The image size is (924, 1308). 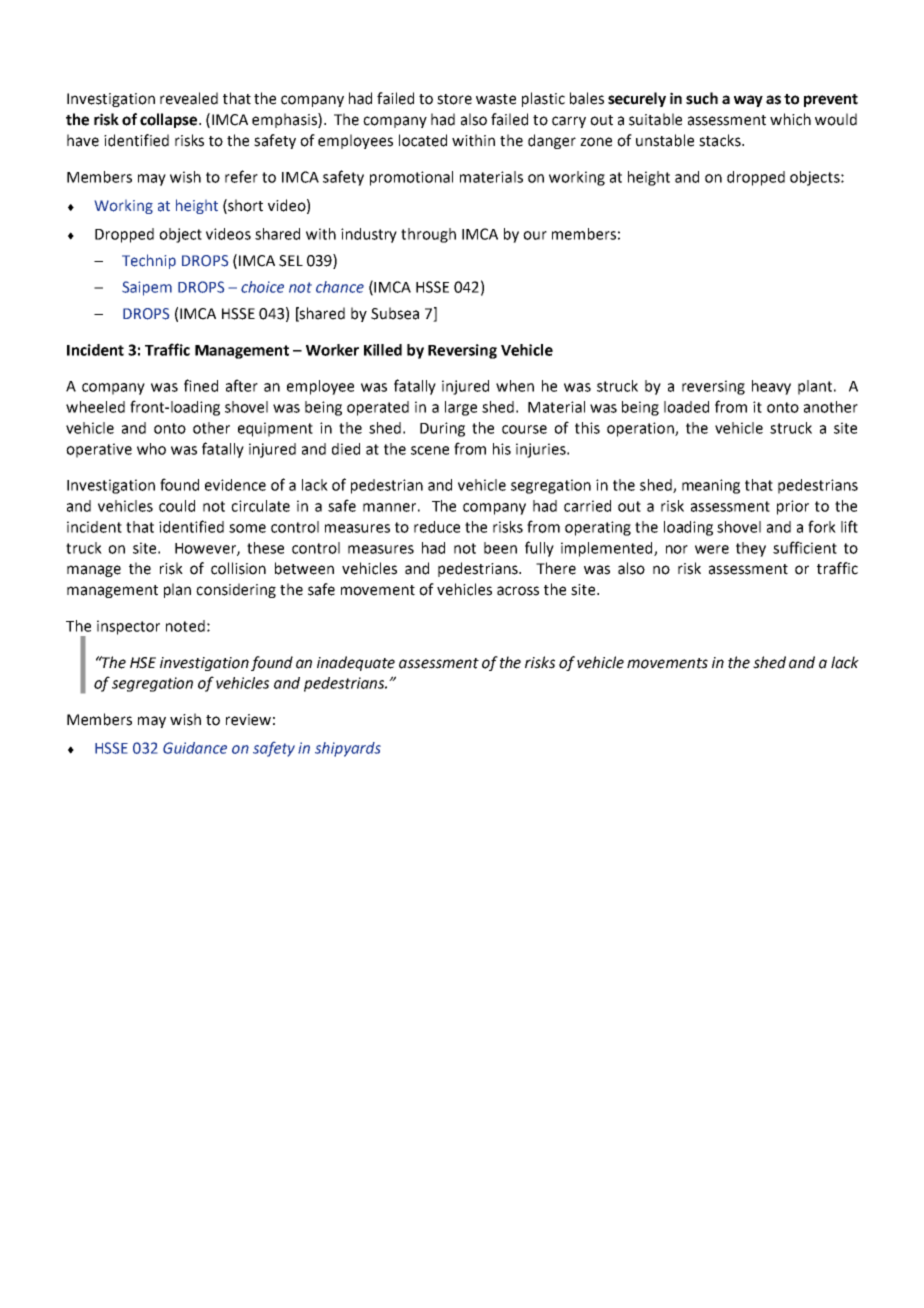 What do you see at coordinates (348, 749) in the page?
I see `shipyards` at bounding box center [348, 749].
